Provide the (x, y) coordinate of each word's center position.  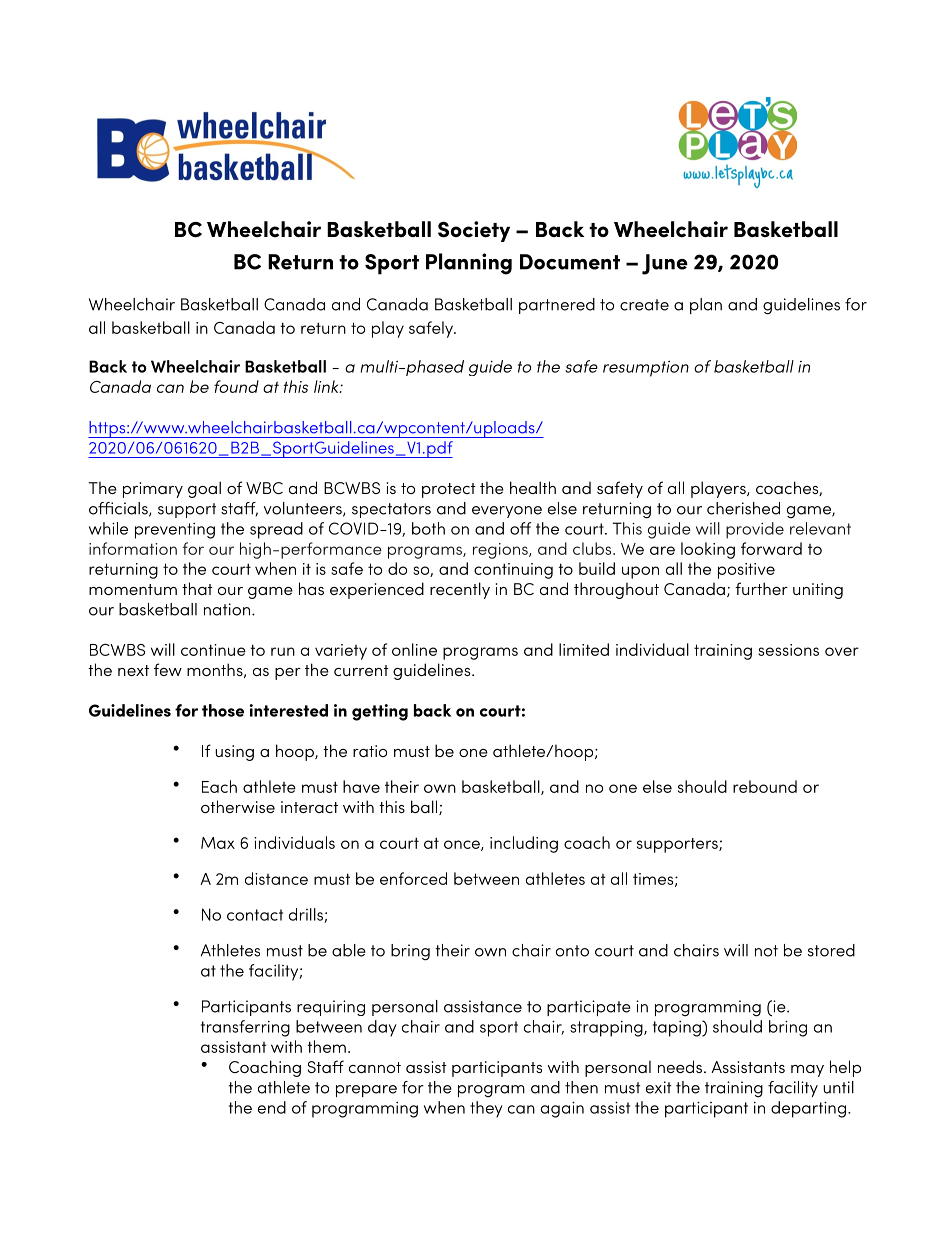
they (486, 1109)
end (272, 1107)
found (236, 386)
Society (474, 231)
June (665, 264)
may (807, 1071)
